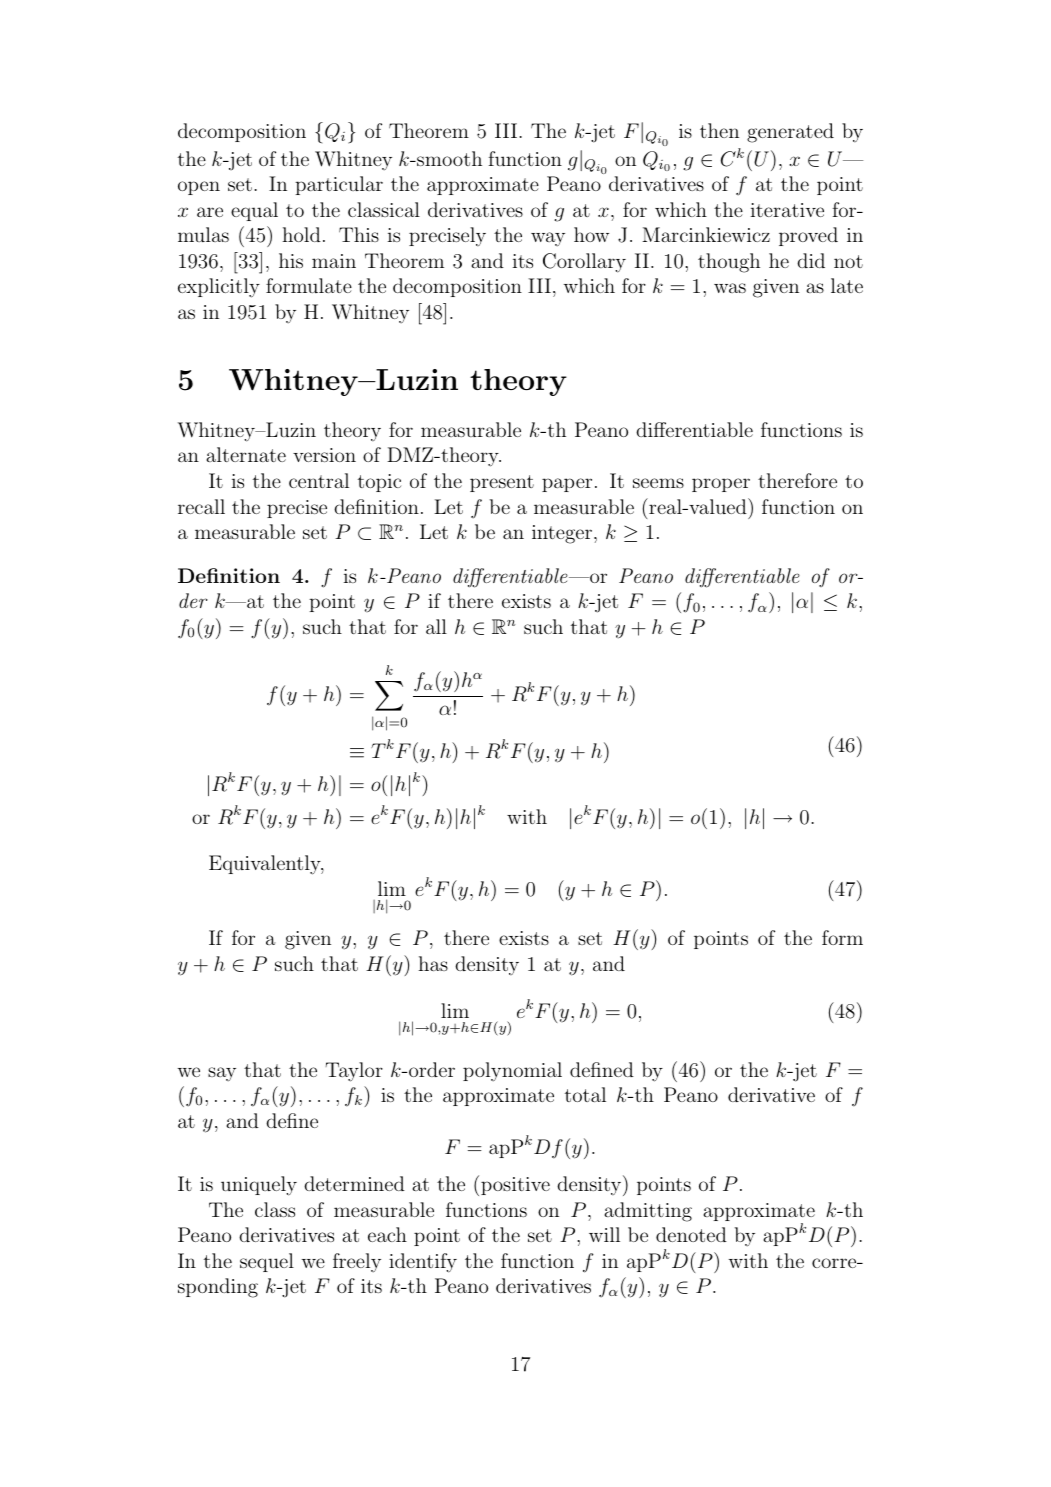  What do you see at coordinates (433, 963) in the screenshot?
I see `has` at bounding box center [433, 963].
